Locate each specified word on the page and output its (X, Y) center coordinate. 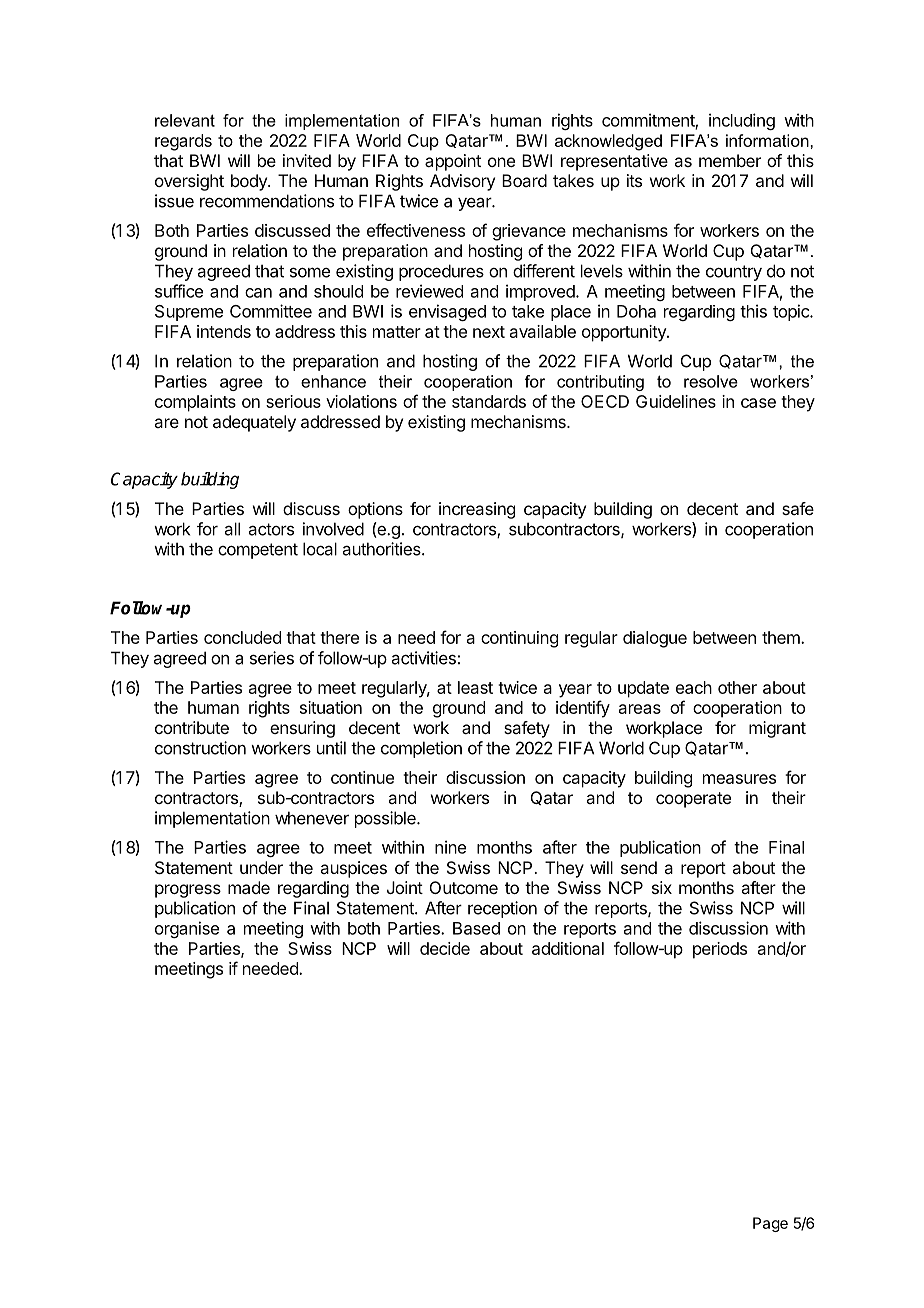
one (501, 162)
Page (770, 1224)
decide (445, 948)
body (250, 182)
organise (187, 929)
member (730, 160)
